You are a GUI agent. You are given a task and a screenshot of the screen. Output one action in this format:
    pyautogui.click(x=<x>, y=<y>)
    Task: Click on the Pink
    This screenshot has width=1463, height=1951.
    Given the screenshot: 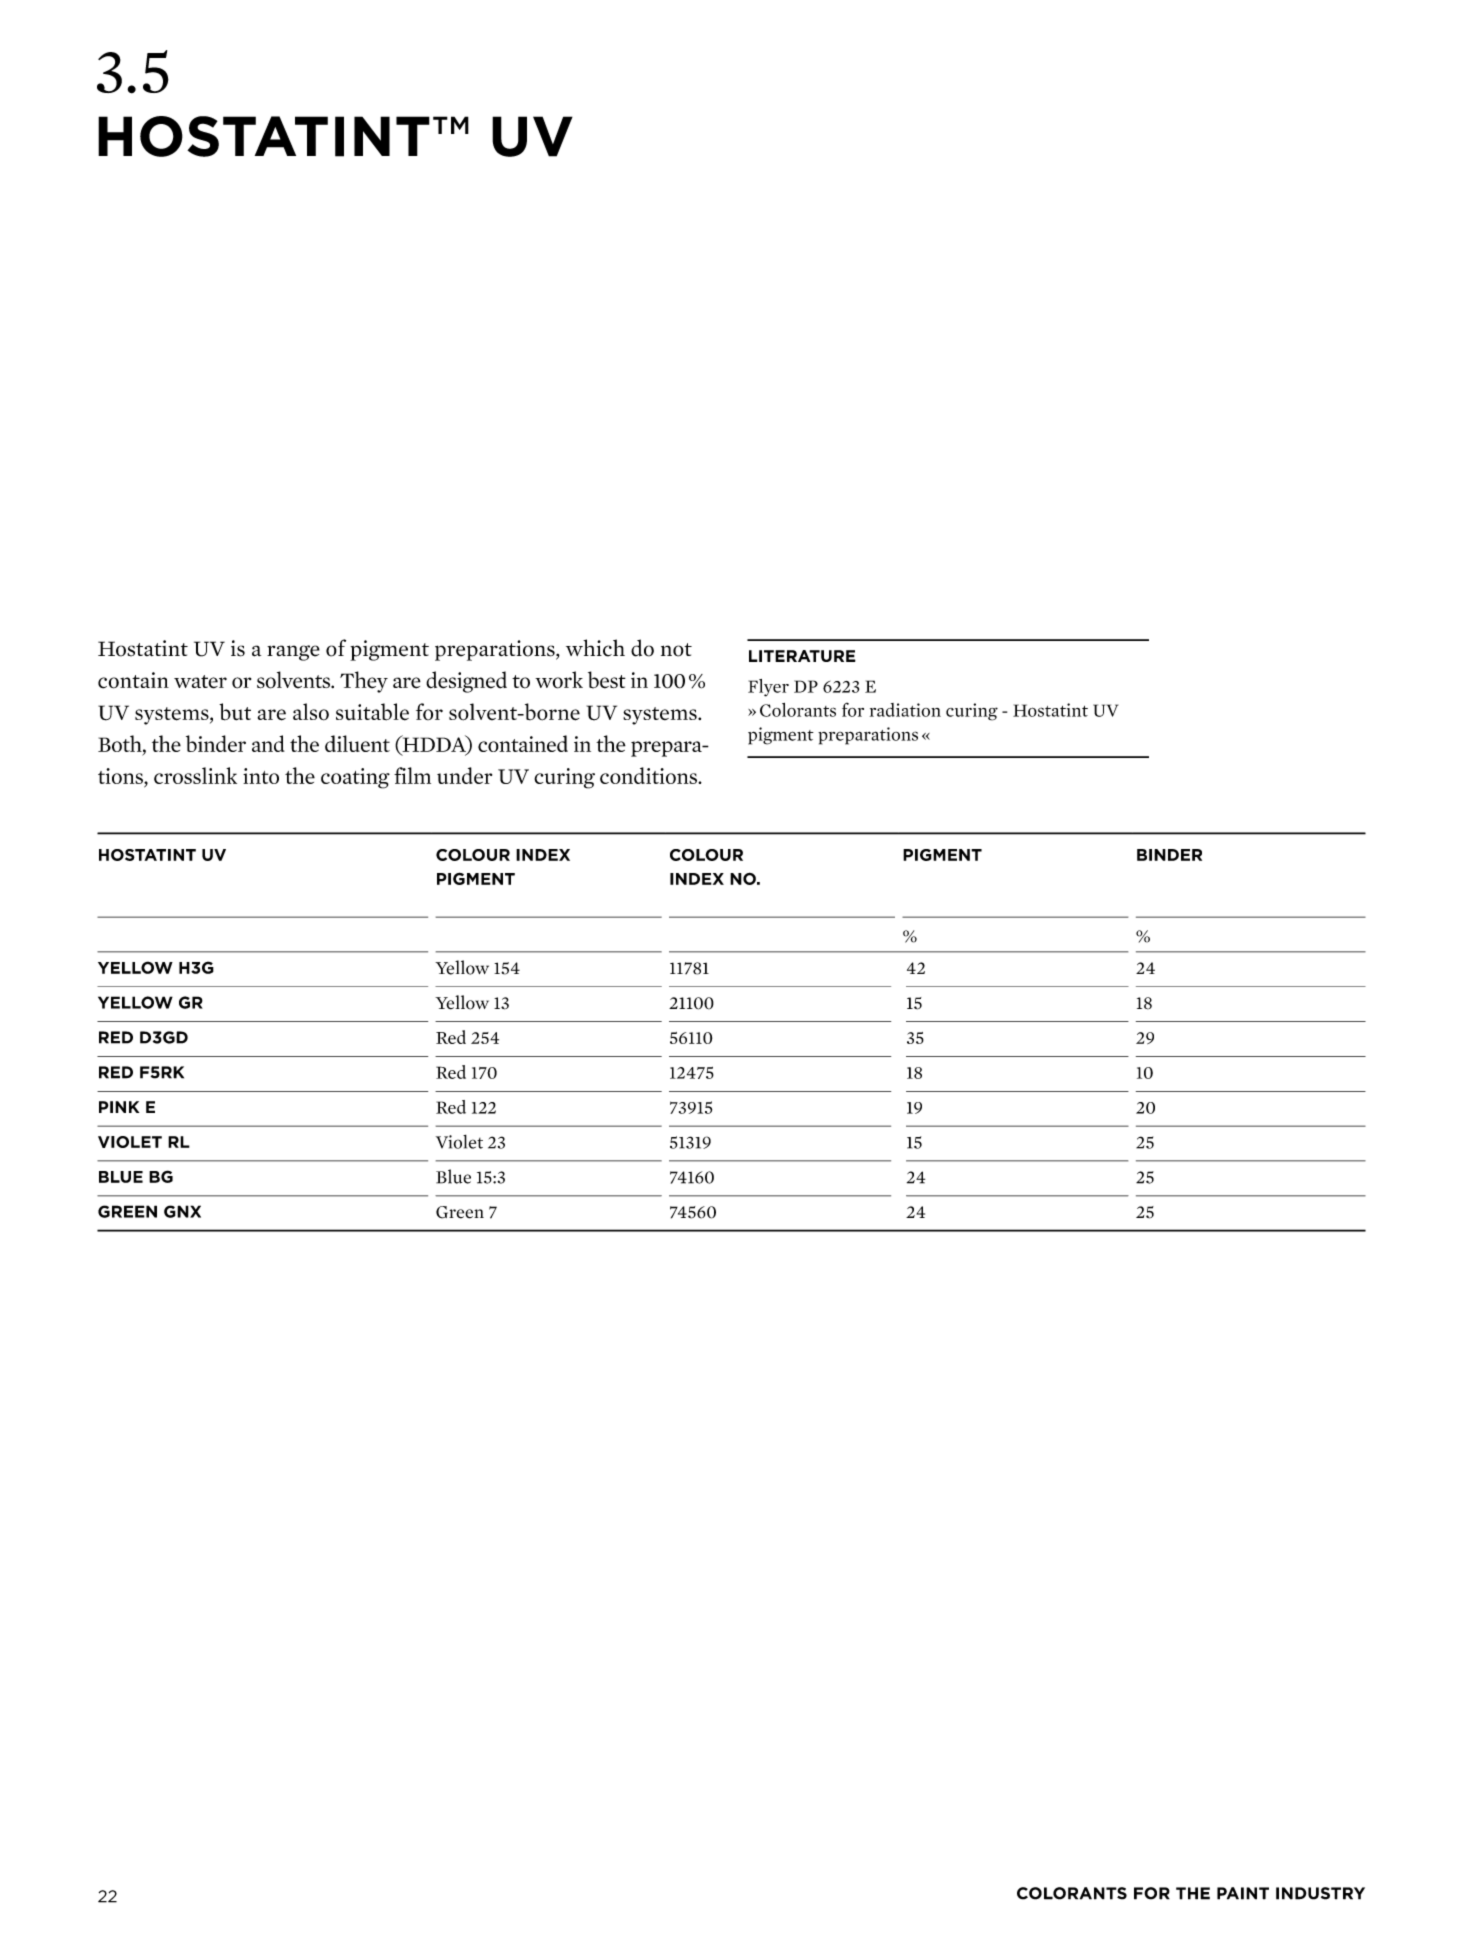 What is the action you would take?
    pyautogui.click(x=119, y=1107)
